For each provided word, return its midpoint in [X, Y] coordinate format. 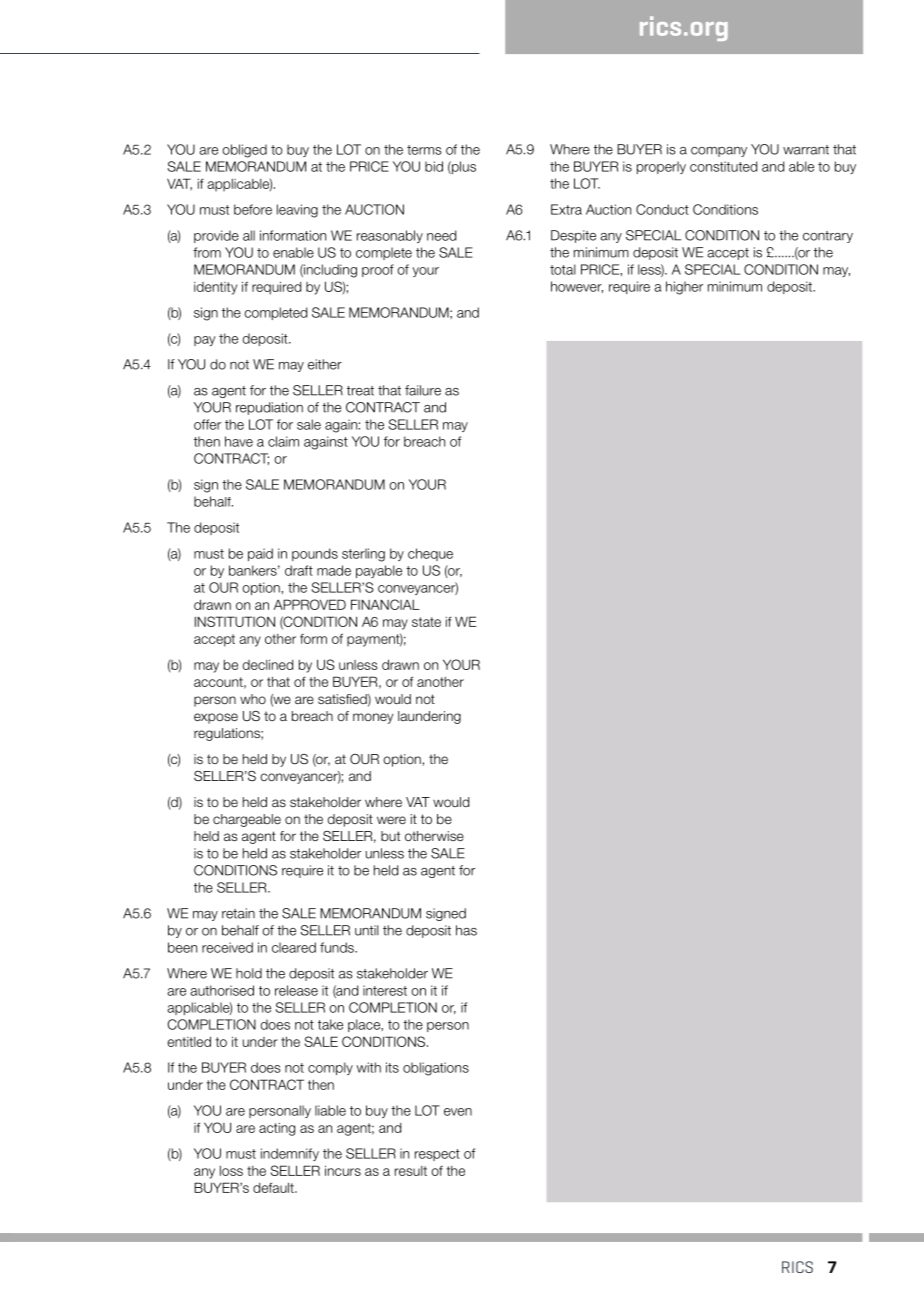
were [391, 820]
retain [238, 913]
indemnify [290, 1154]
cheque [430, 554]
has [466, 930]
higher [684, 288]
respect [437, 1155]
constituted [723, 166]
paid [260, 554]
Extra [566, 209]
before [253, 209]
